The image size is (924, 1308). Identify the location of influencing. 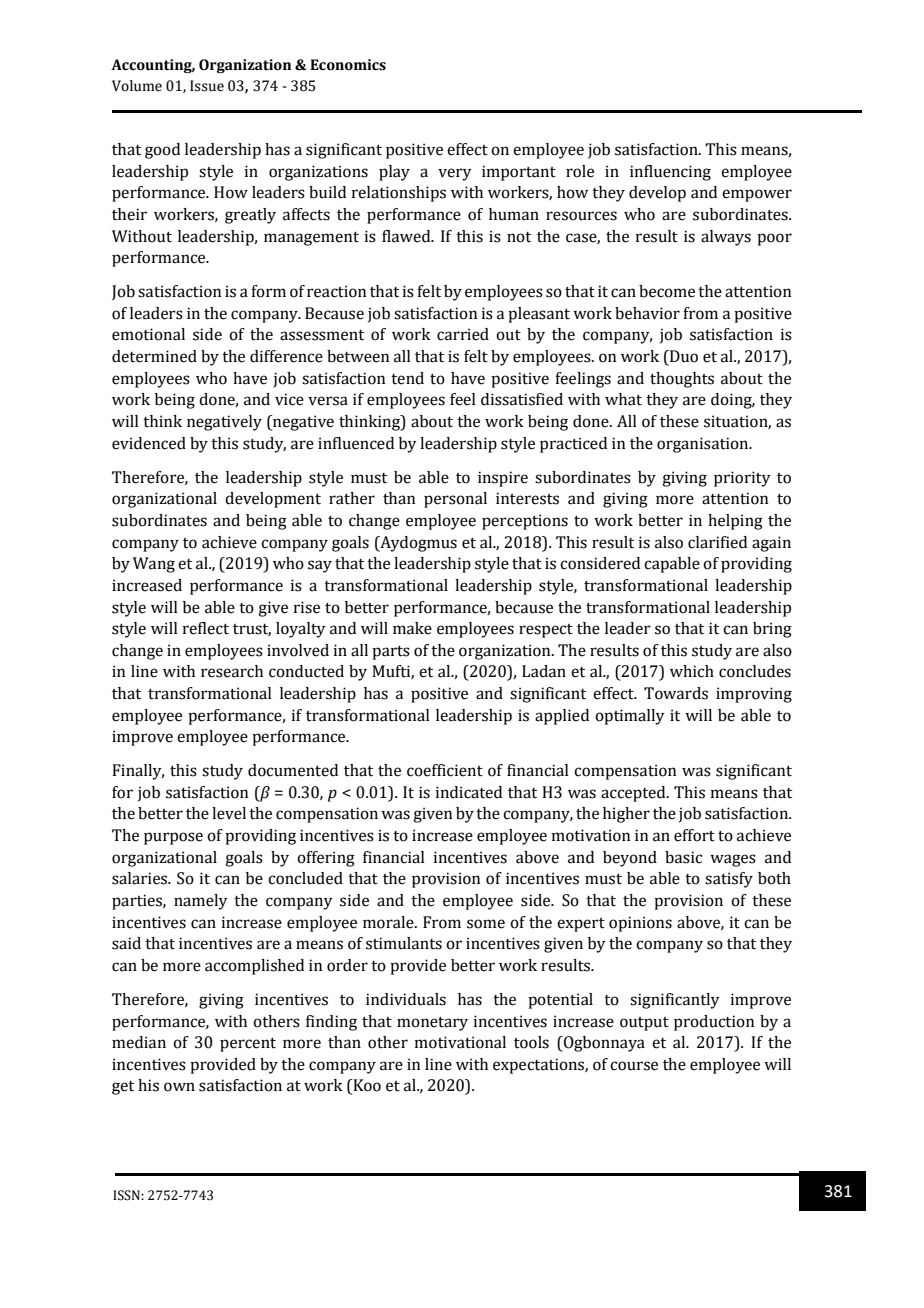
(670, 173).
